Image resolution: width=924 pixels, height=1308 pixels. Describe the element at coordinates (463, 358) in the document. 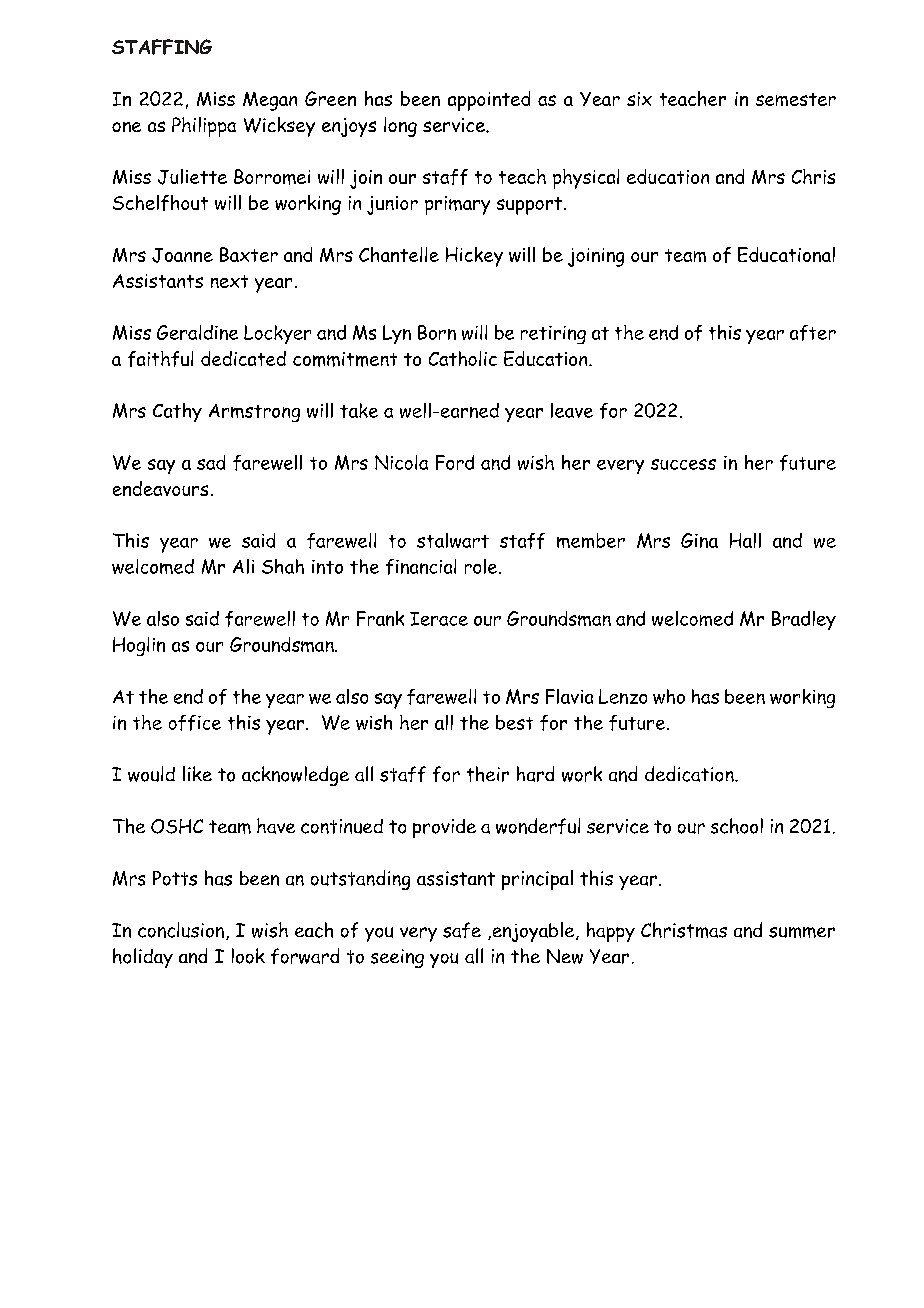

I see `Catholic` at that location.
